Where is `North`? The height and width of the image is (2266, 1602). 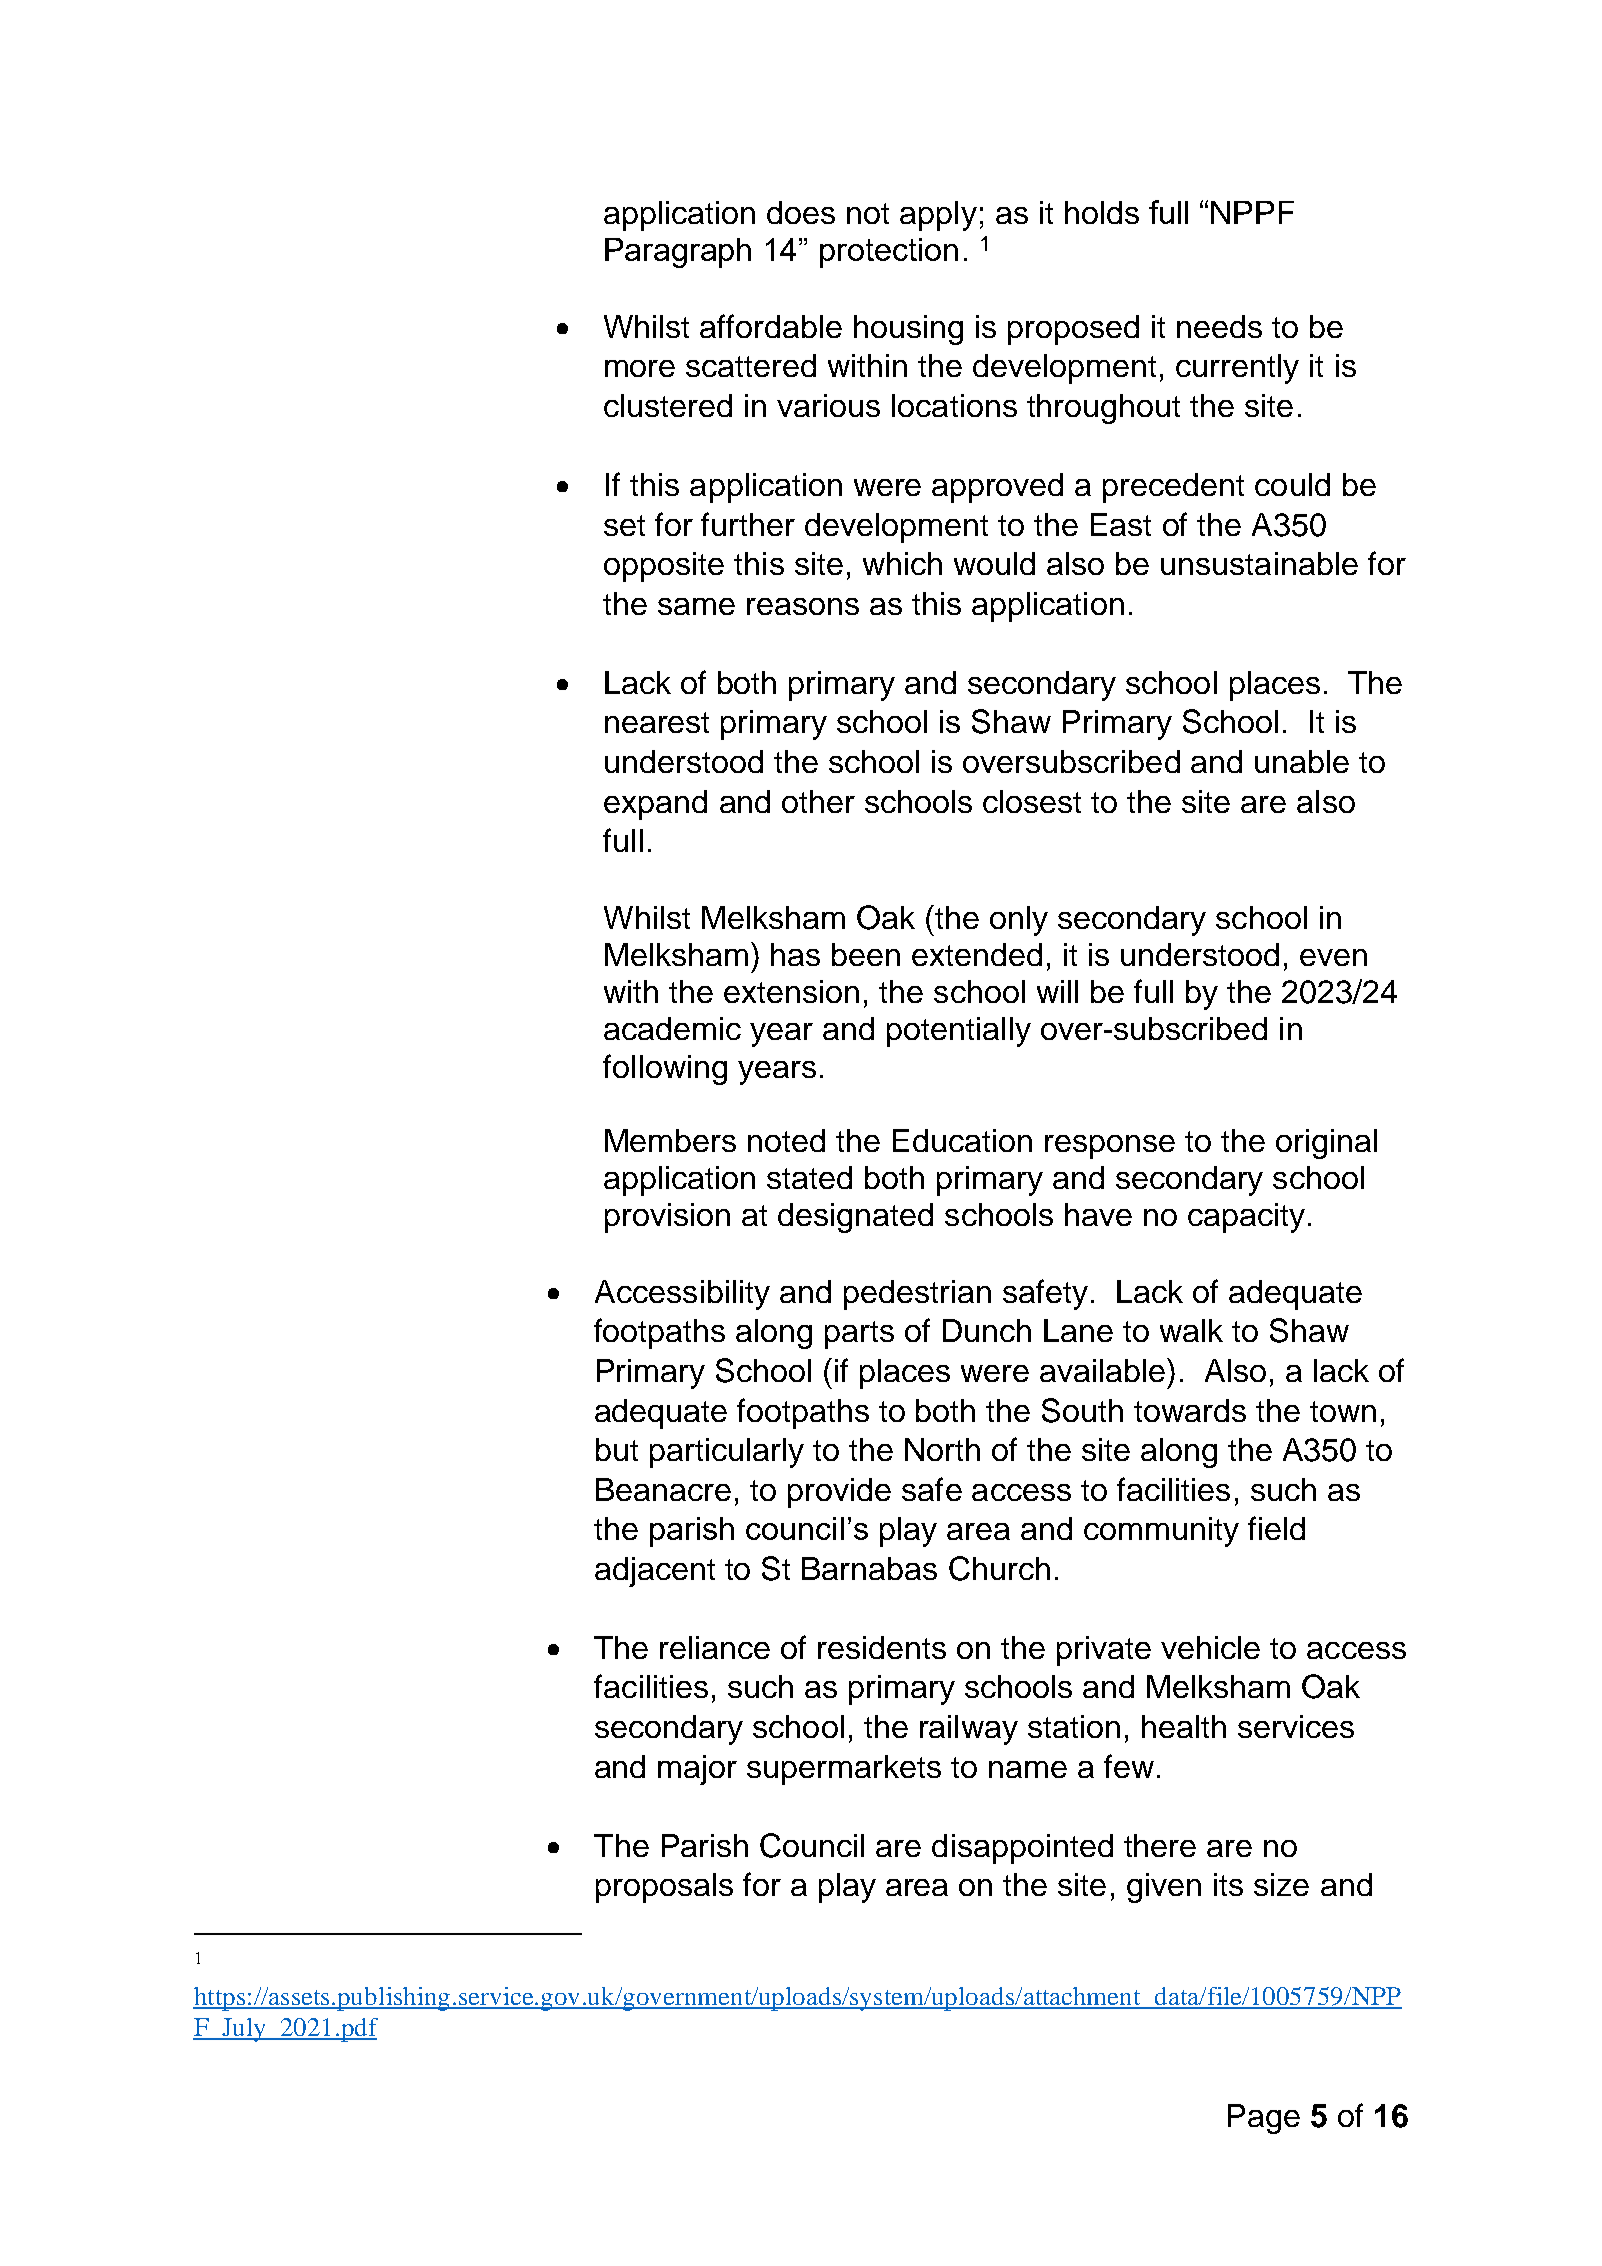 North is located at coordinates (942, 1449).
